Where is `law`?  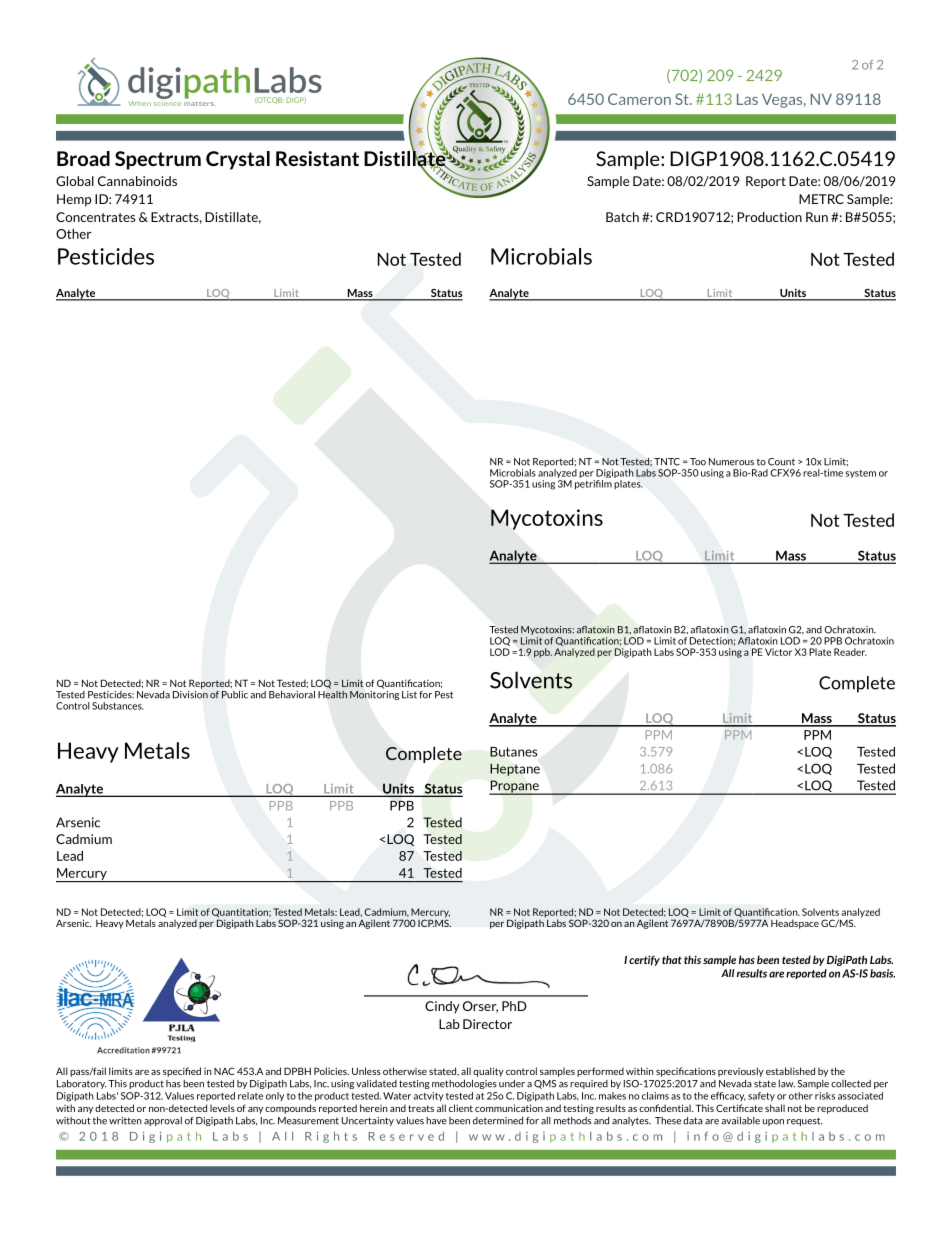
law is located at coordinates (787, 1084).
